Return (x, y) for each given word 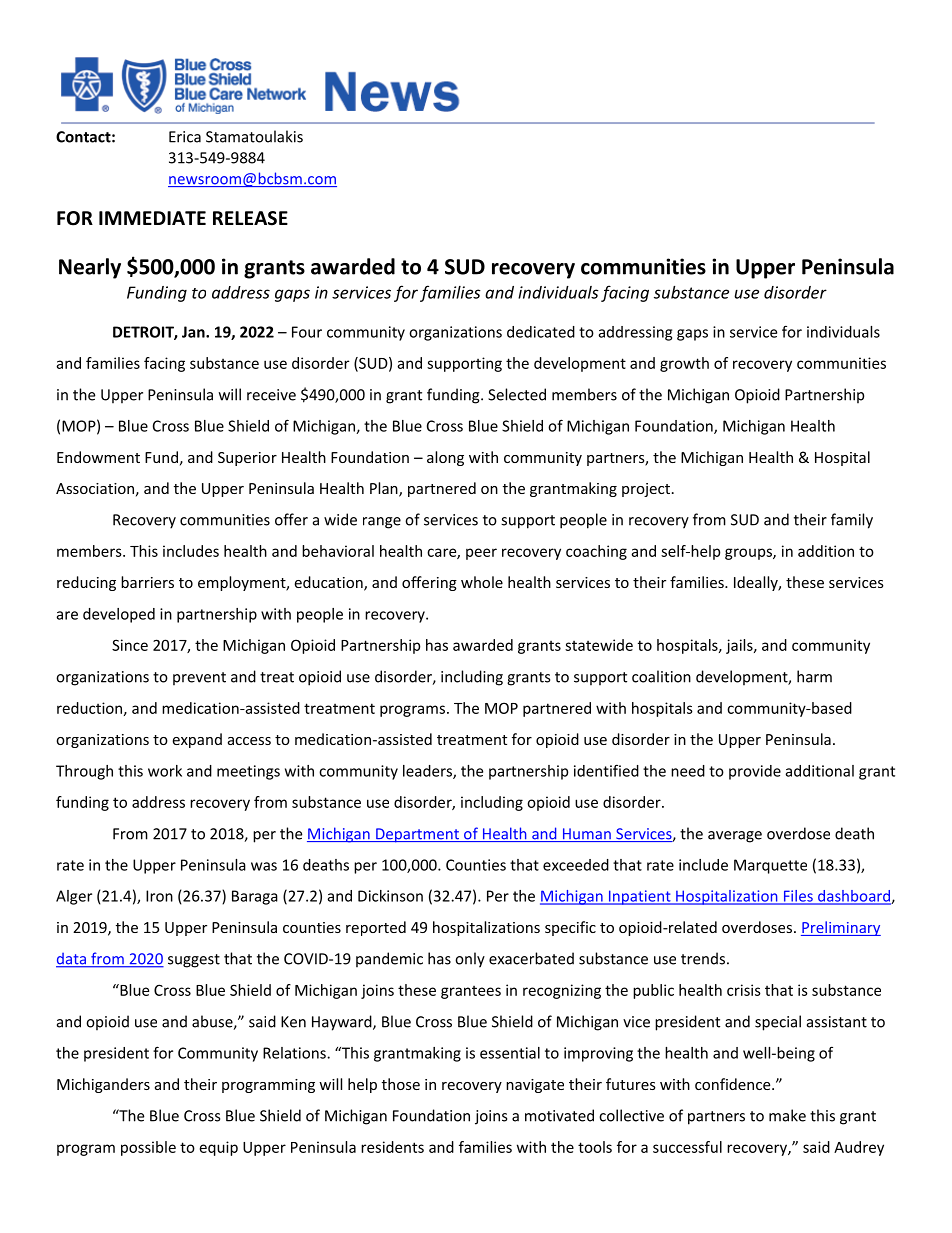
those (401, 1084)
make (787, 1115)
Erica (185, 137)
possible (148, 1148)
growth (684, 364)
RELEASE (250, 218)
